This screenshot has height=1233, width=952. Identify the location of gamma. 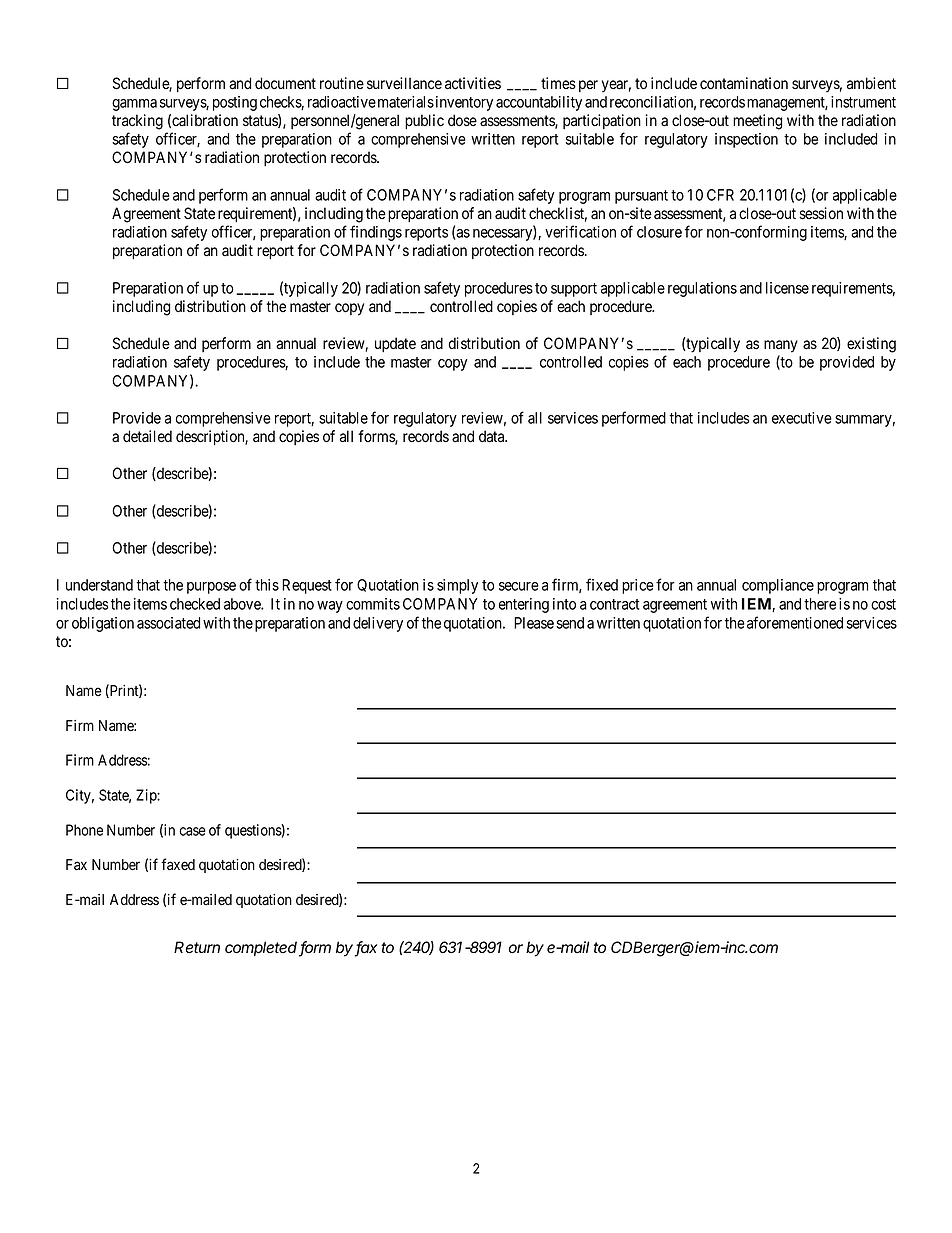
(134, 105).
